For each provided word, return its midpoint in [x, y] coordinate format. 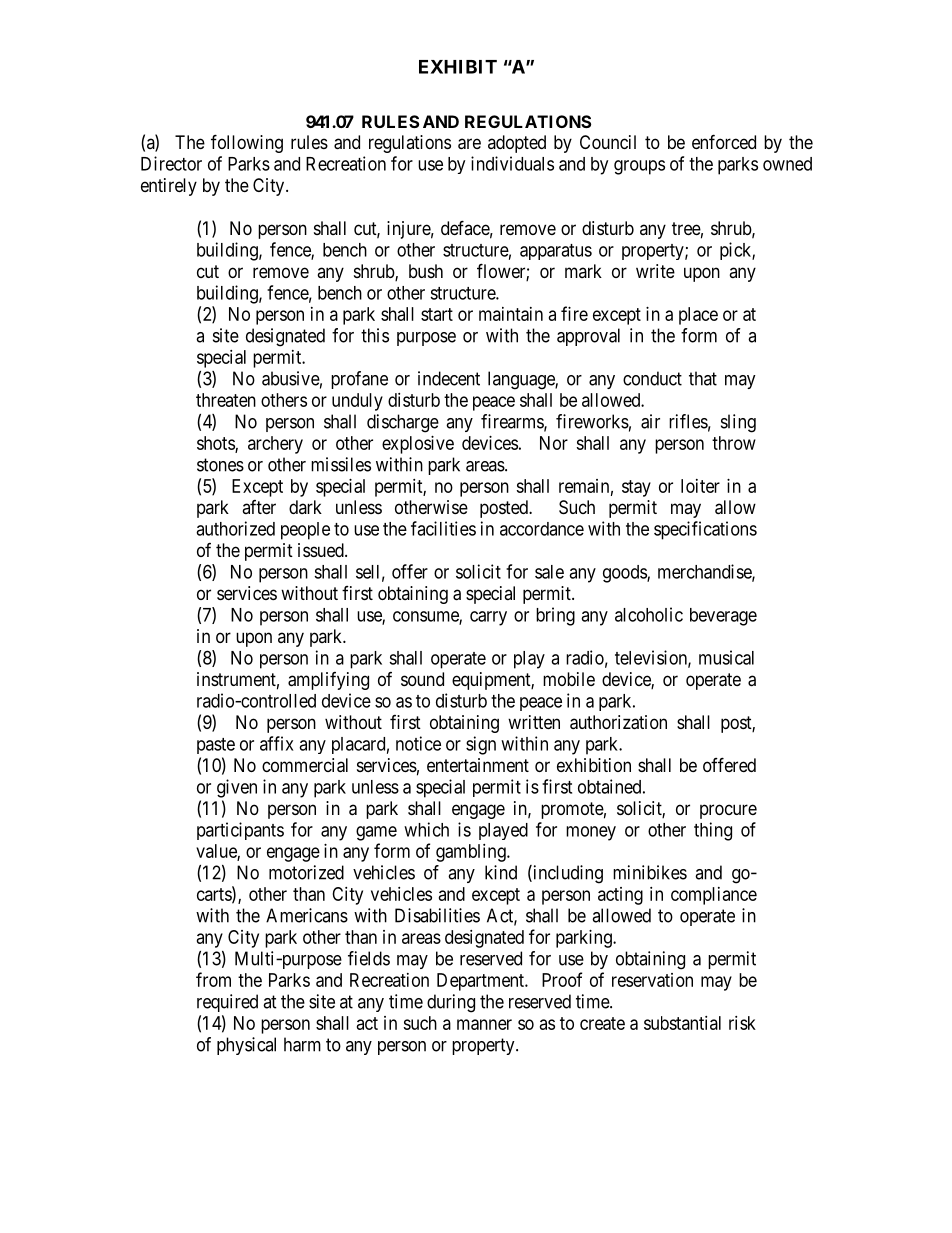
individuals [512, 163]
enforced [724, 141]
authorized [235, 528]
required [227, 1003]
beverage [723, 617]
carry [488, 618]
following [247, 143]
